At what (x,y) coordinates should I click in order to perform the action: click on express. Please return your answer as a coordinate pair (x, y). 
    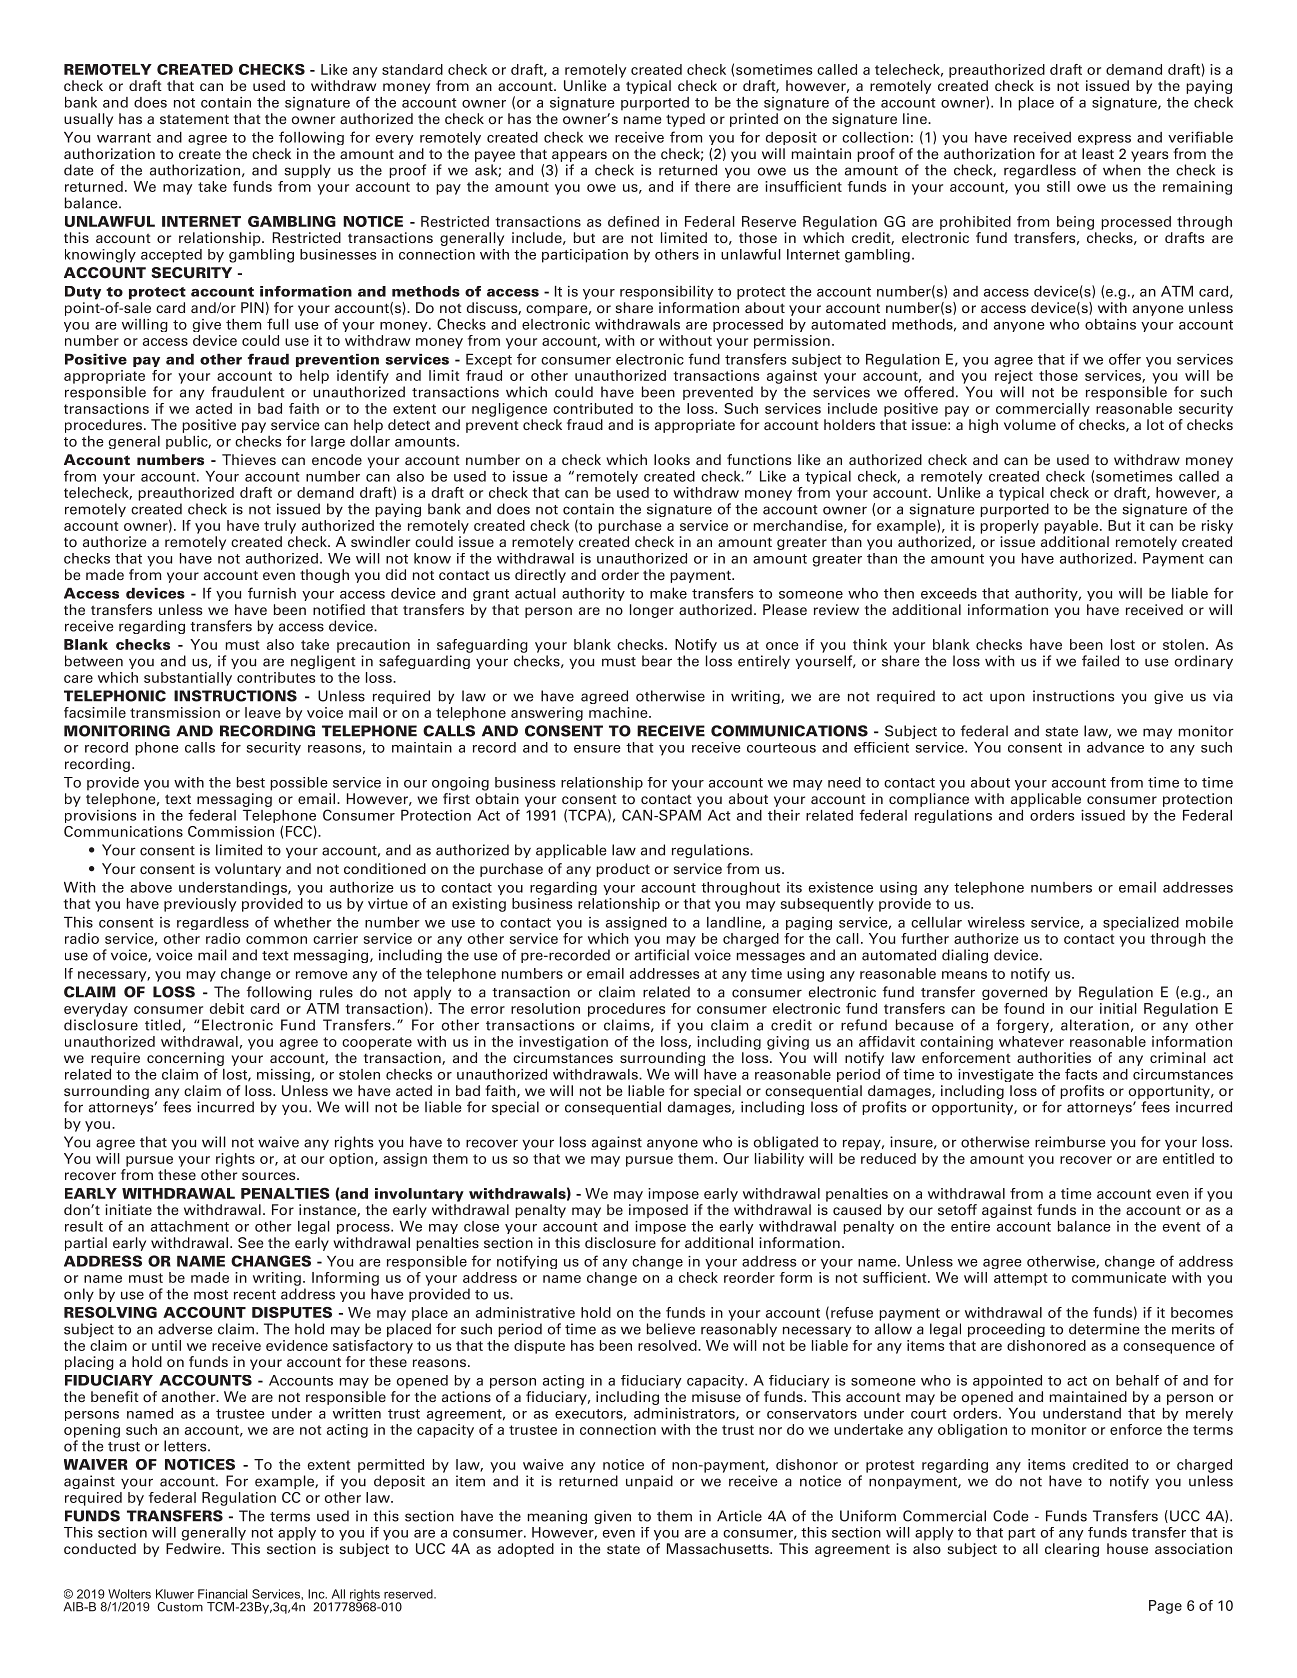
    Looking at the image, I should click on (1104, 140).
